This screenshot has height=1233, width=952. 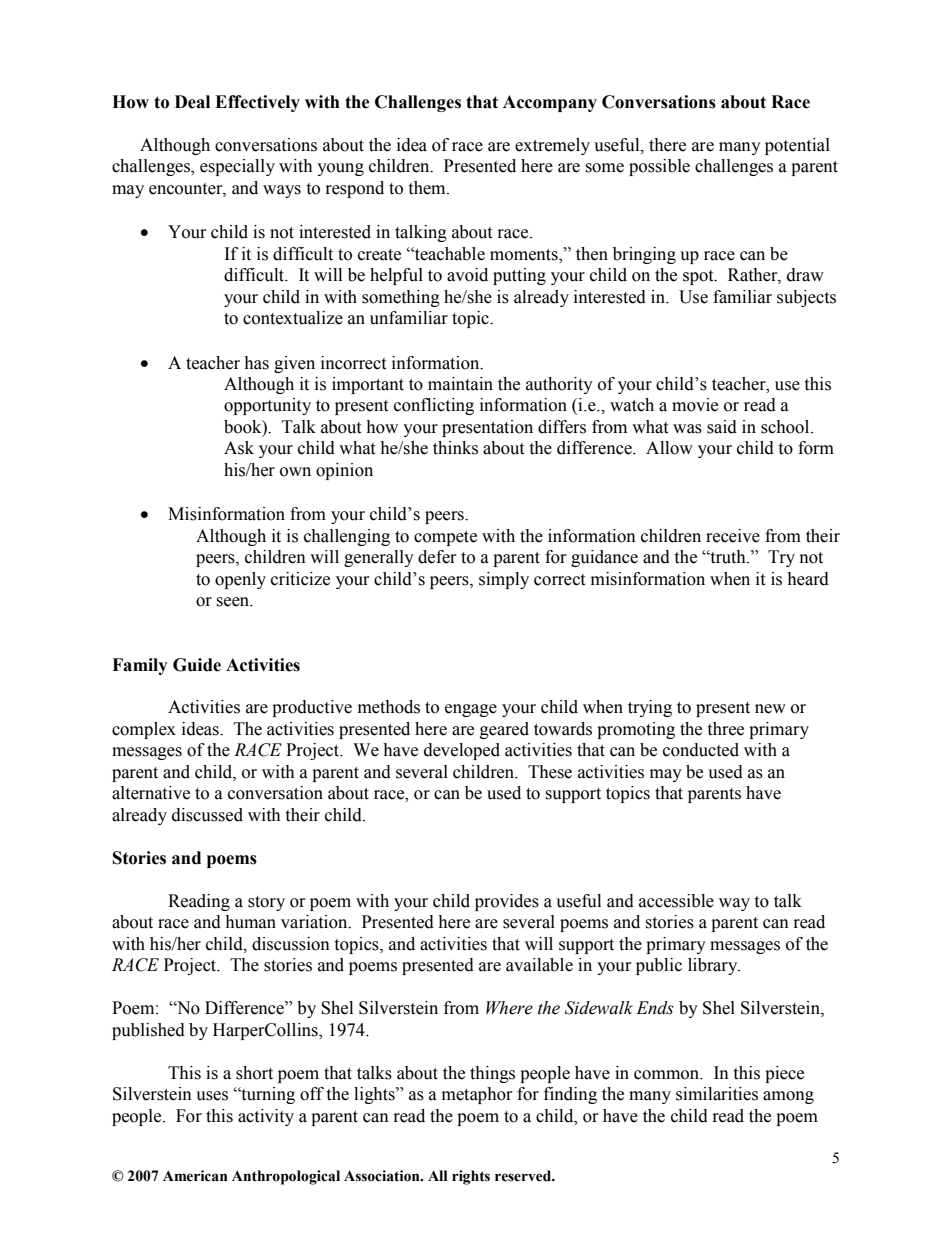 What do you see at coordinates (770, 709) in the screenshot?
I see `new` at bounding box center [770, 709].
